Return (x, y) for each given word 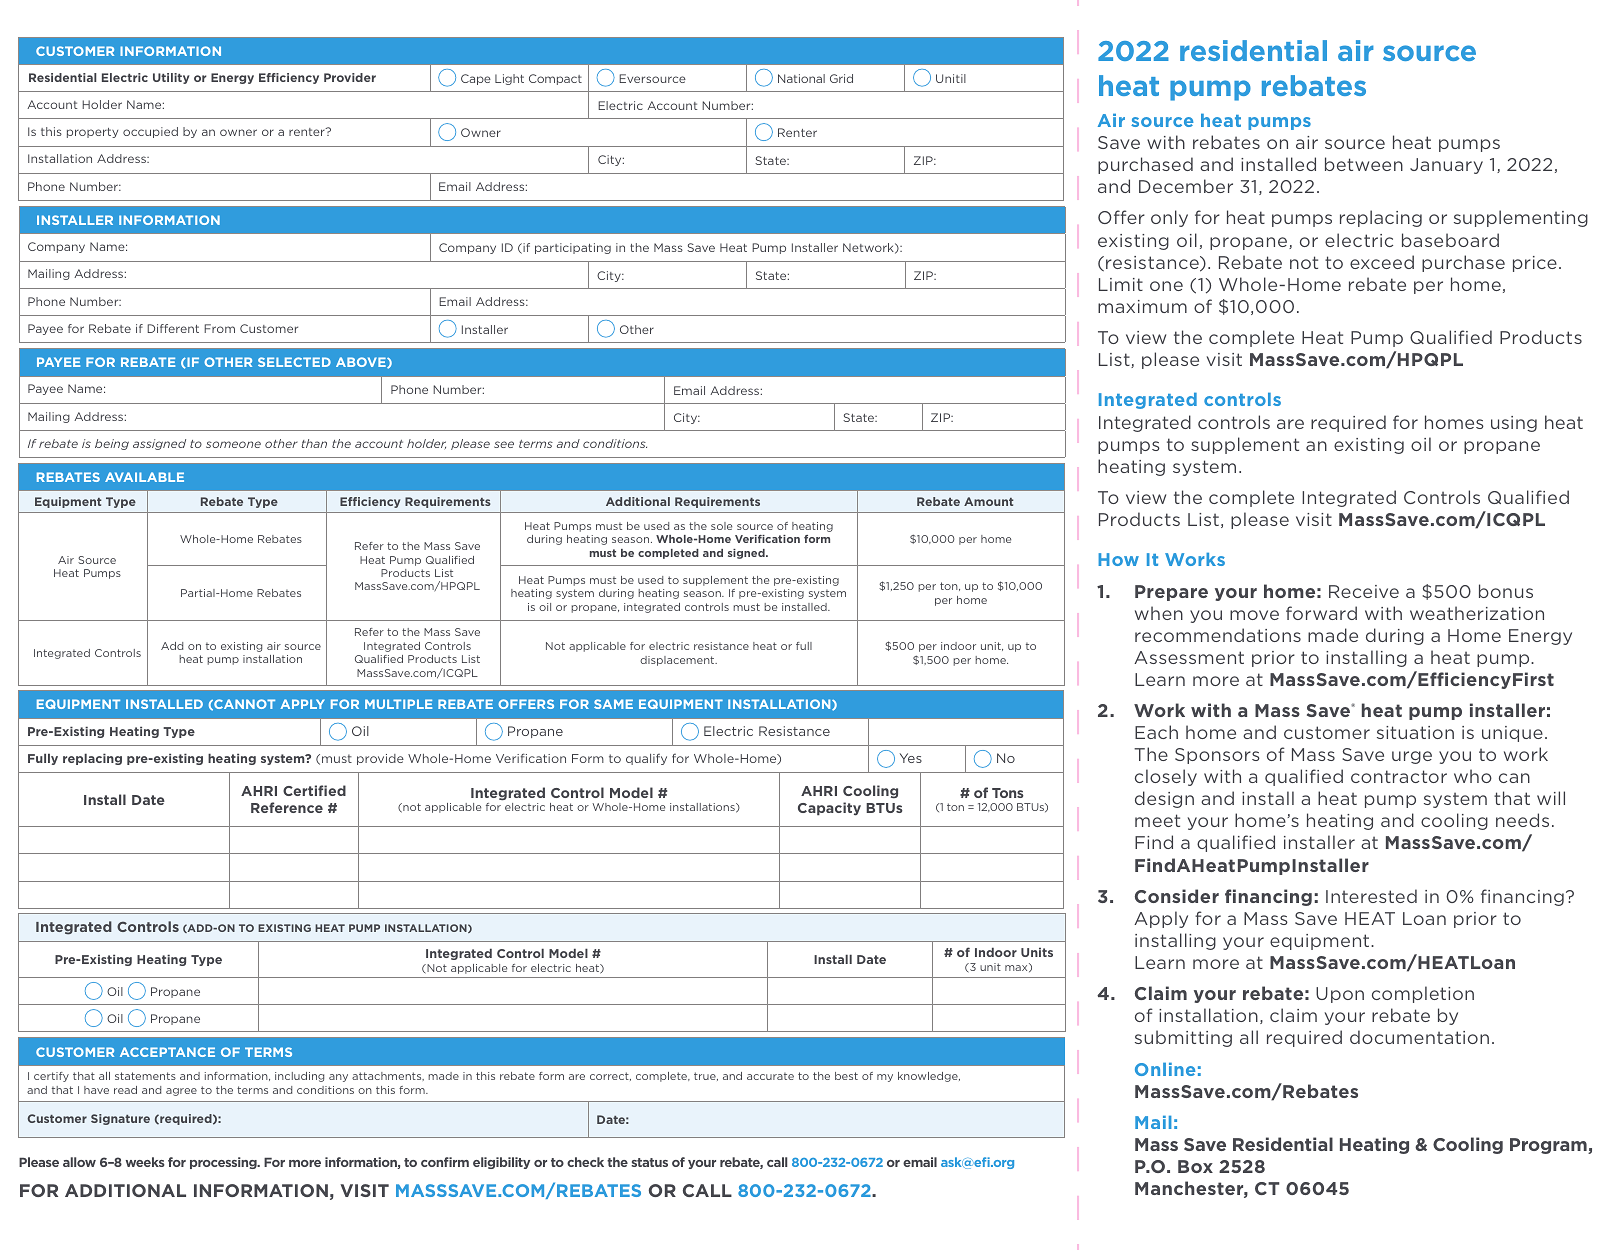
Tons (1008, 793)
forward (1321, 613)
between (1364, 164)
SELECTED (294, 362)
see (504, 444)
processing (224, 1163)
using (1514, 424)
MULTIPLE (398, 704)
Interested (1371, 896)
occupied (150, 132)
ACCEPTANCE (167, 1052)
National (801, 78)
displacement (678, 661)
